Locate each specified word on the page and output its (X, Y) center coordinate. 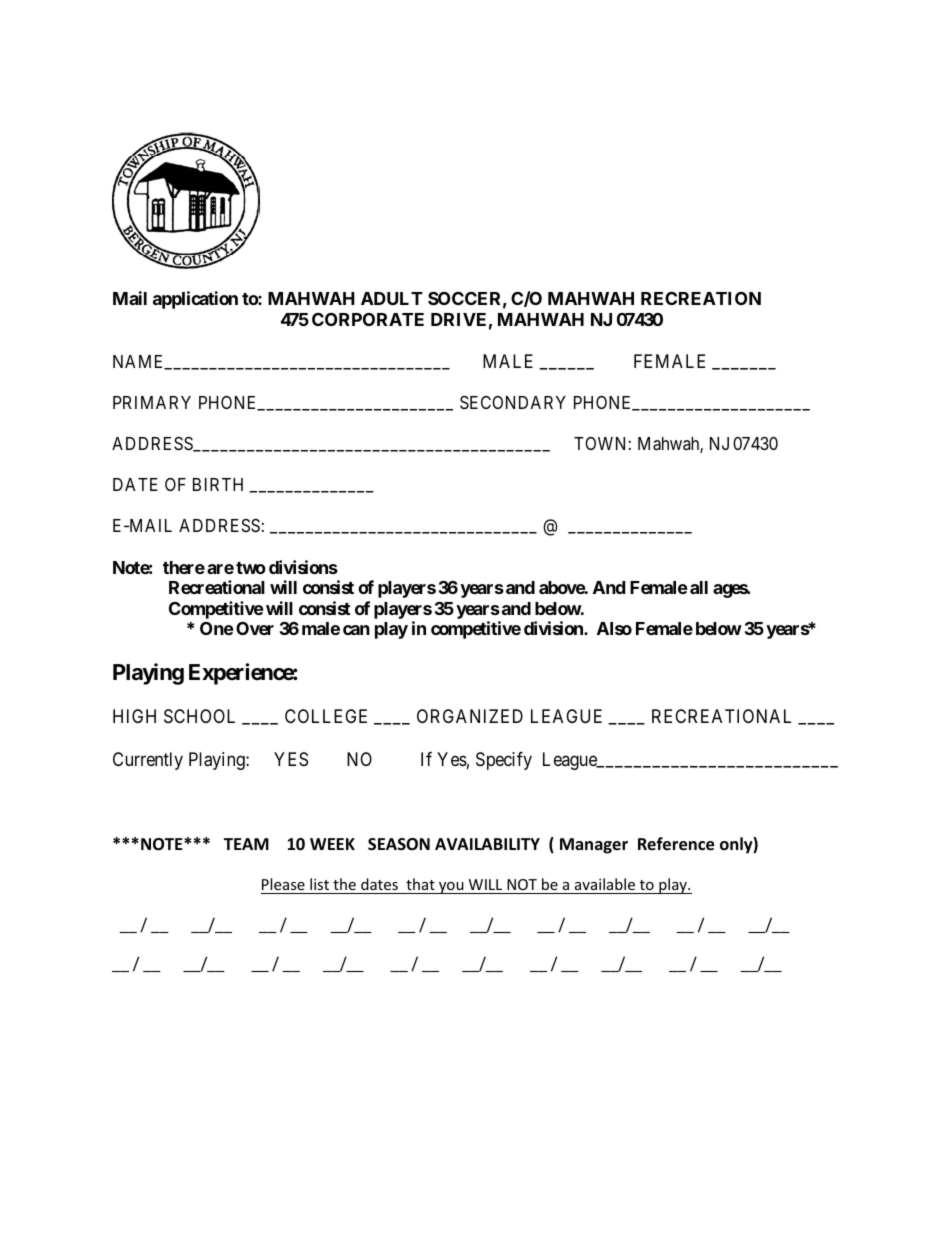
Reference (676, 844)
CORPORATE (368, 319)
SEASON (399, 844)
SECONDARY (513, 403)
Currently (148, 761)
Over (255, 628)
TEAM (246, 844)
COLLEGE (326, 716)
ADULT (392, 298)
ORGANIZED (470, 716)
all (699, 587)
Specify (504, 761)
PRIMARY (152, 402)
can (356, 630)
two (251, 568)
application (195, 300)
